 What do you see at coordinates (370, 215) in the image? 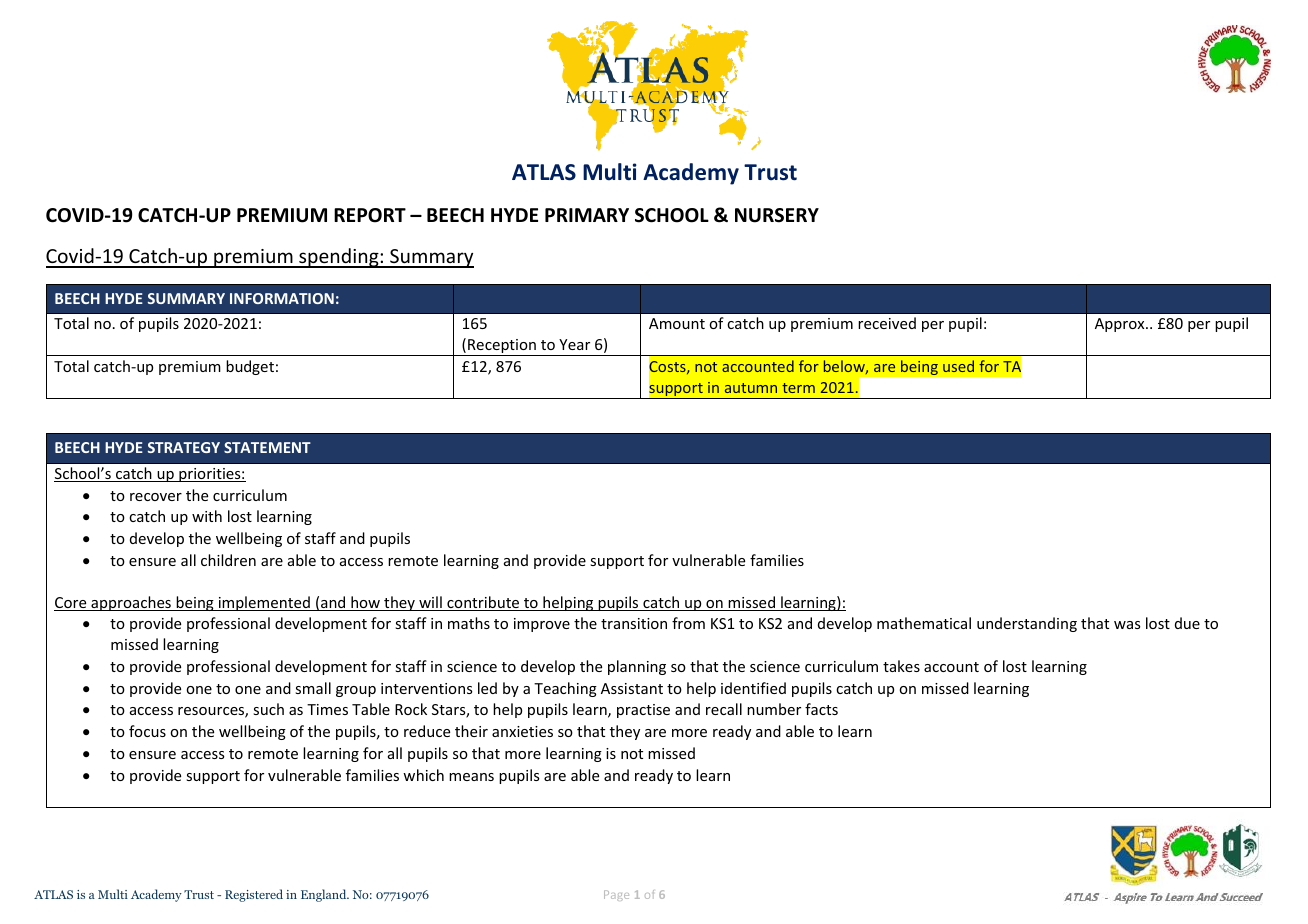
I see `REPORT` at bounding box center [370, 215].
